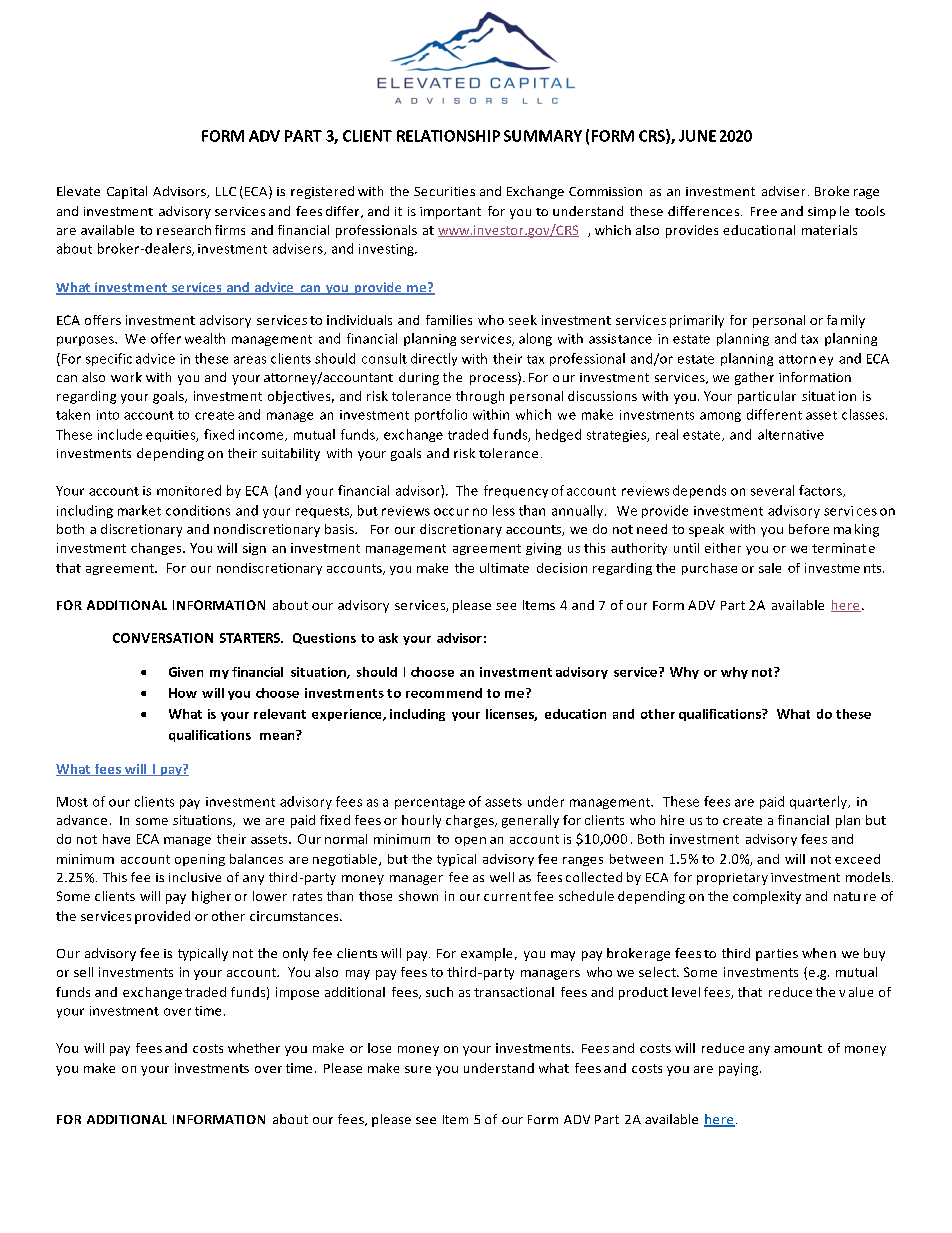 The height and width of the document is (1233, 952). What do you see at coordinates (448, 136) in the document?
I see `RELATIONSHIP` at bounding box center [448, 136].
